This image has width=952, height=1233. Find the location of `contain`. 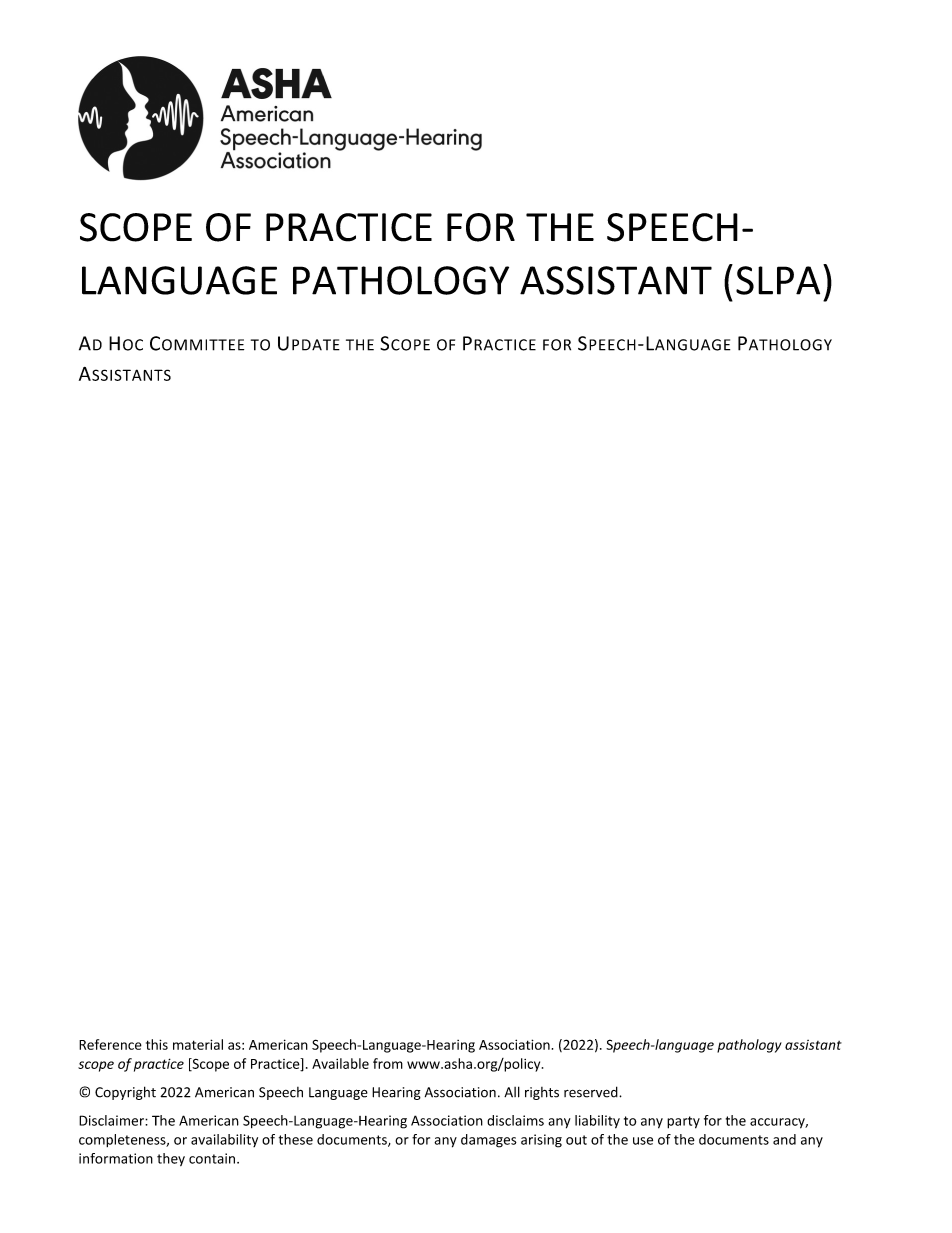

contain is located at coordinates (212, 1158).
